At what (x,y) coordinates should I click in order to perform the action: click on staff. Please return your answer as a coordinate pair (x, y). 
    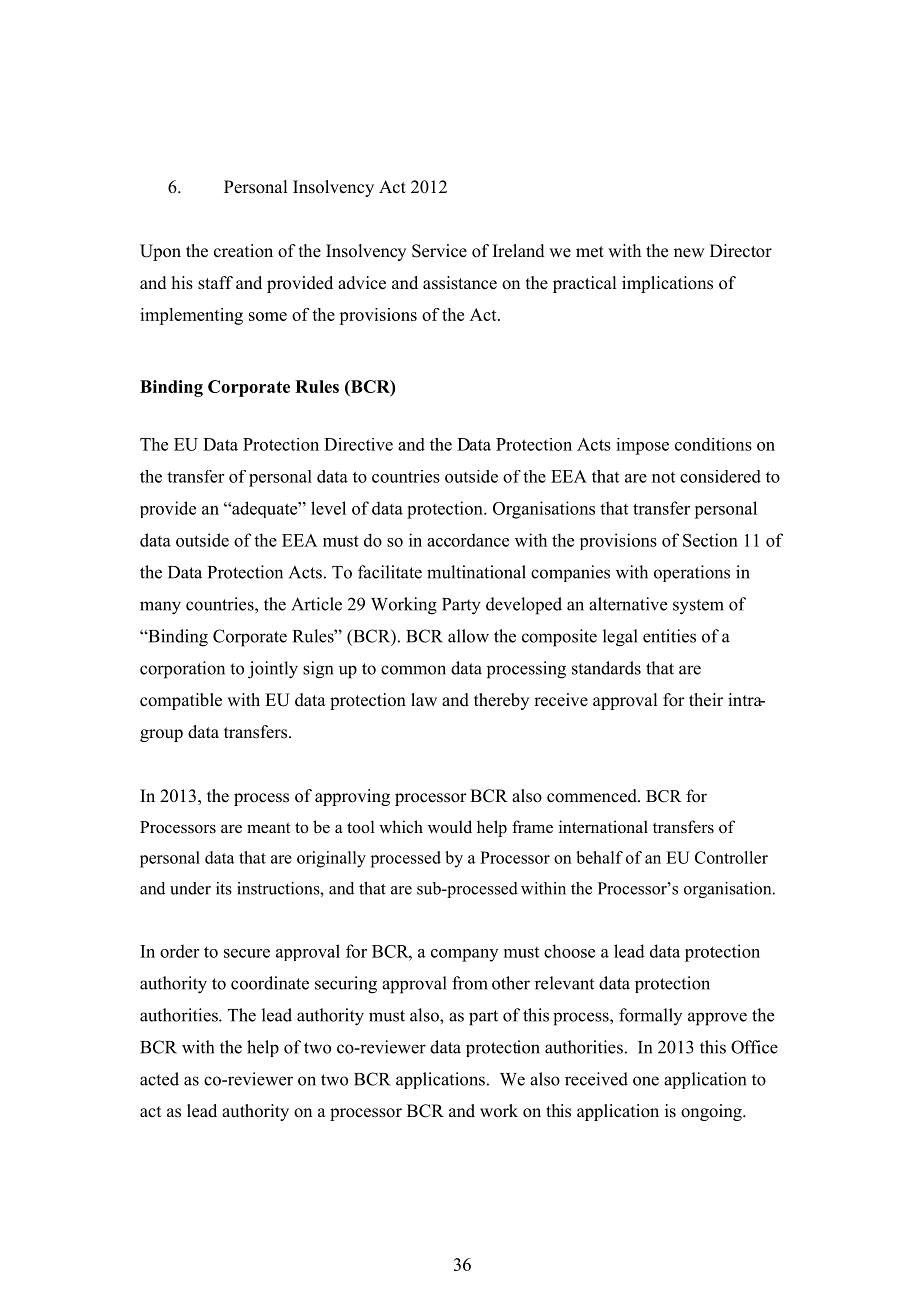
    Looking at the image, I should click on (215, 283).
